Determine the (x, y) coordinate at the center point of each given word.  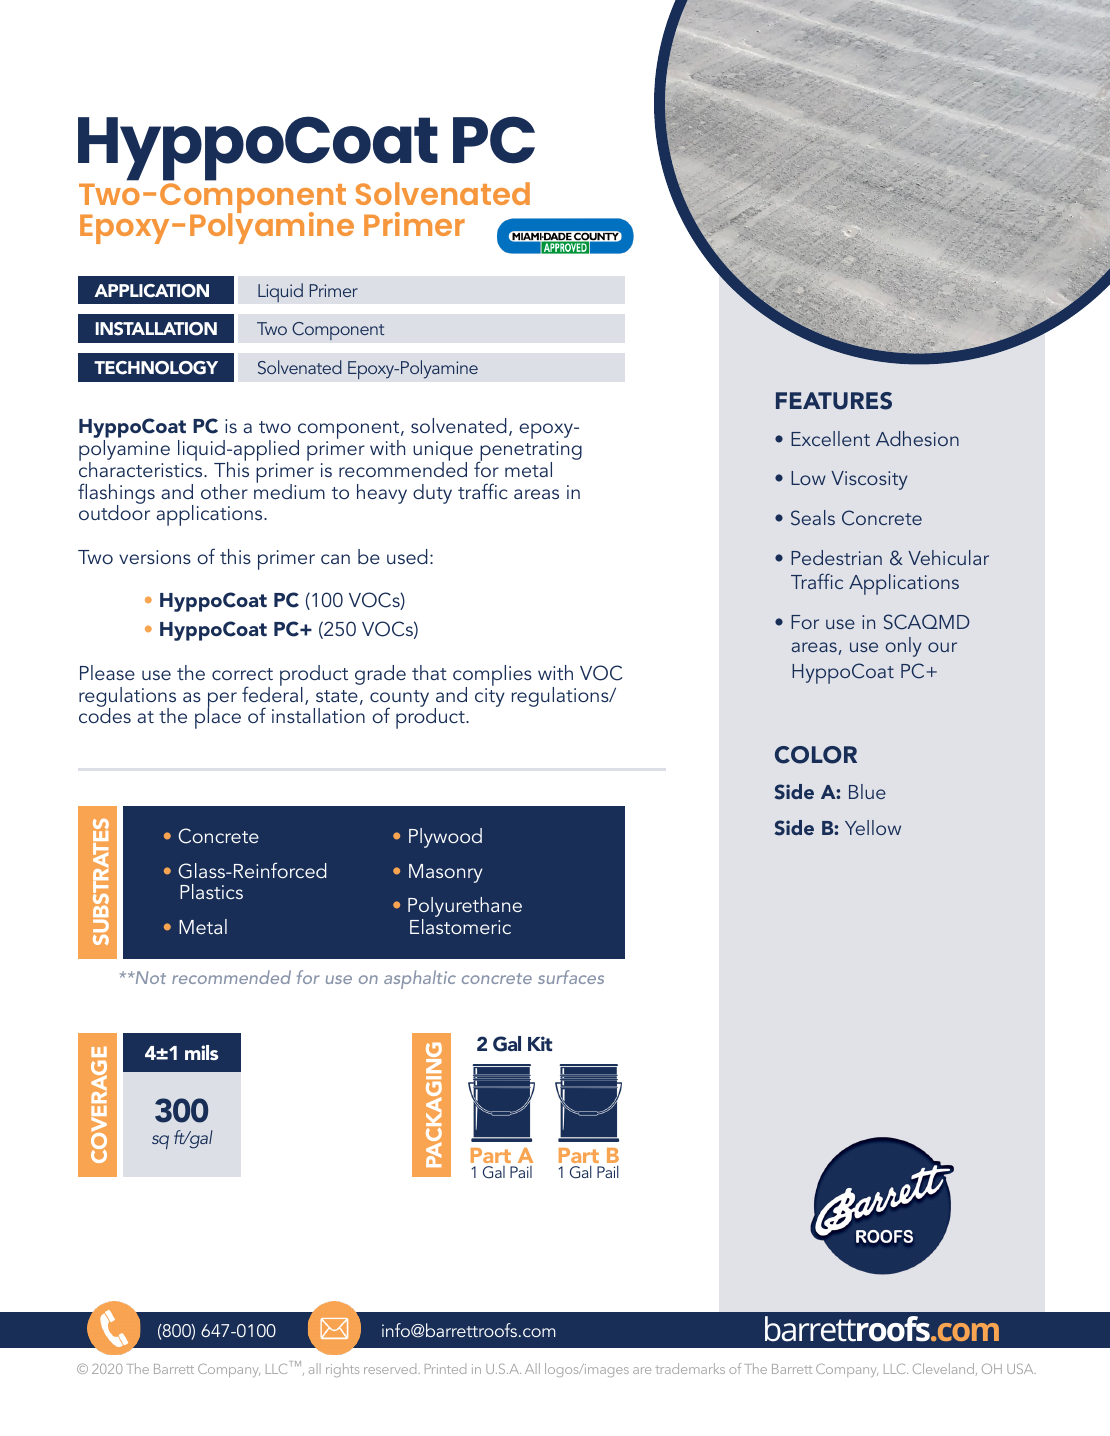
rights (342, 1370)
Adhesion (917, 438)
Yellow (873, 827)
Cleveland (943, 1368)
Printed (445, 1368)
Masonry (446, 873)
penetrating (530, 452)
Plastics (211, 891)
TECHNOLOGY (156, 368)
